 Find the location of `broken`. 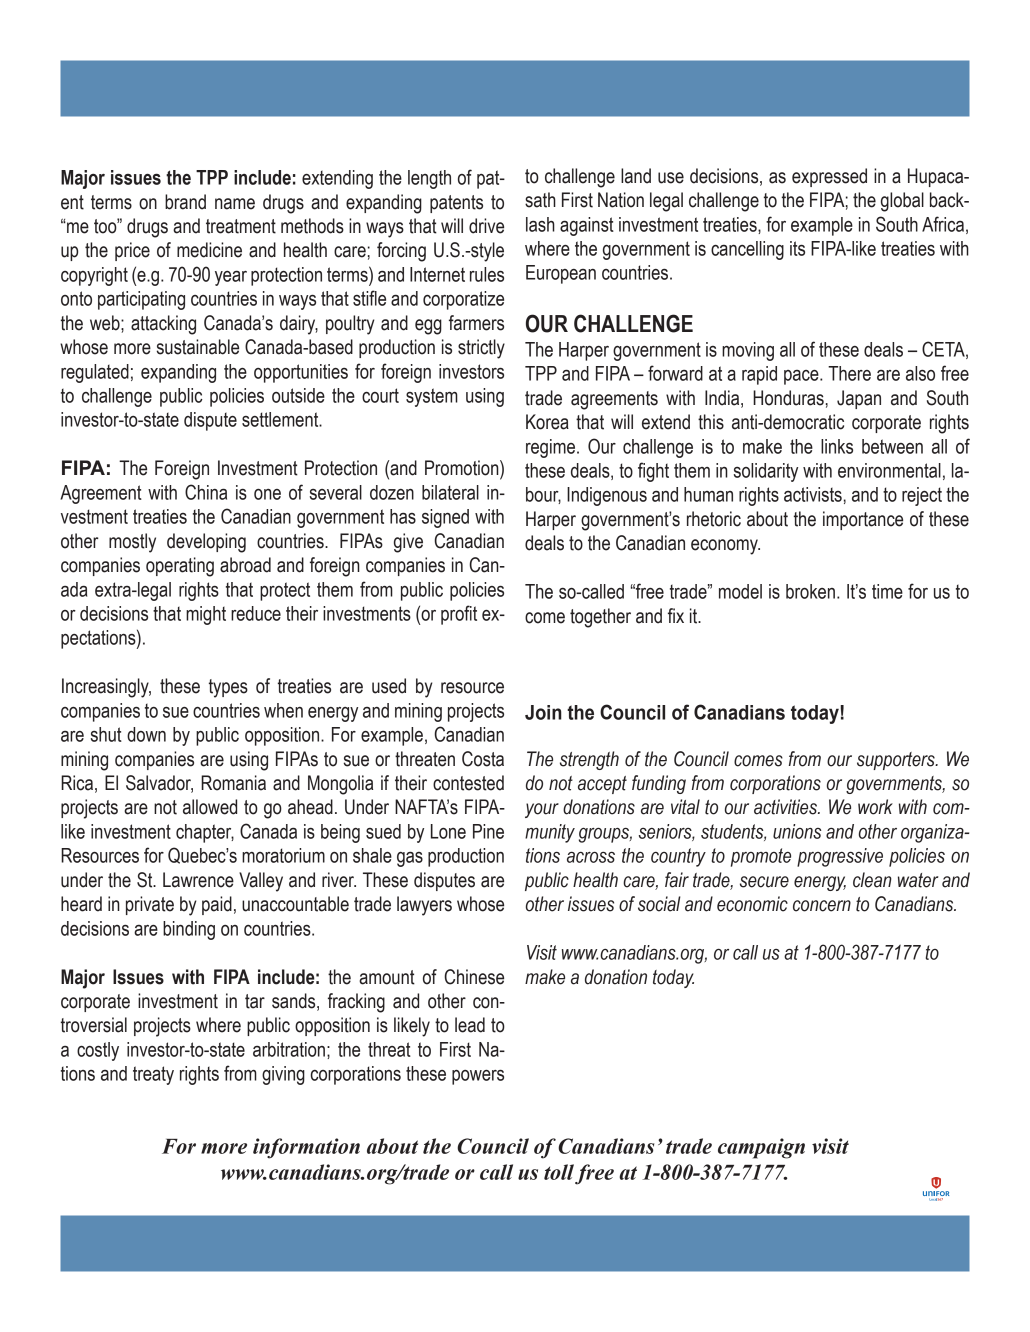

broken is located at coordinates (810, 591).
